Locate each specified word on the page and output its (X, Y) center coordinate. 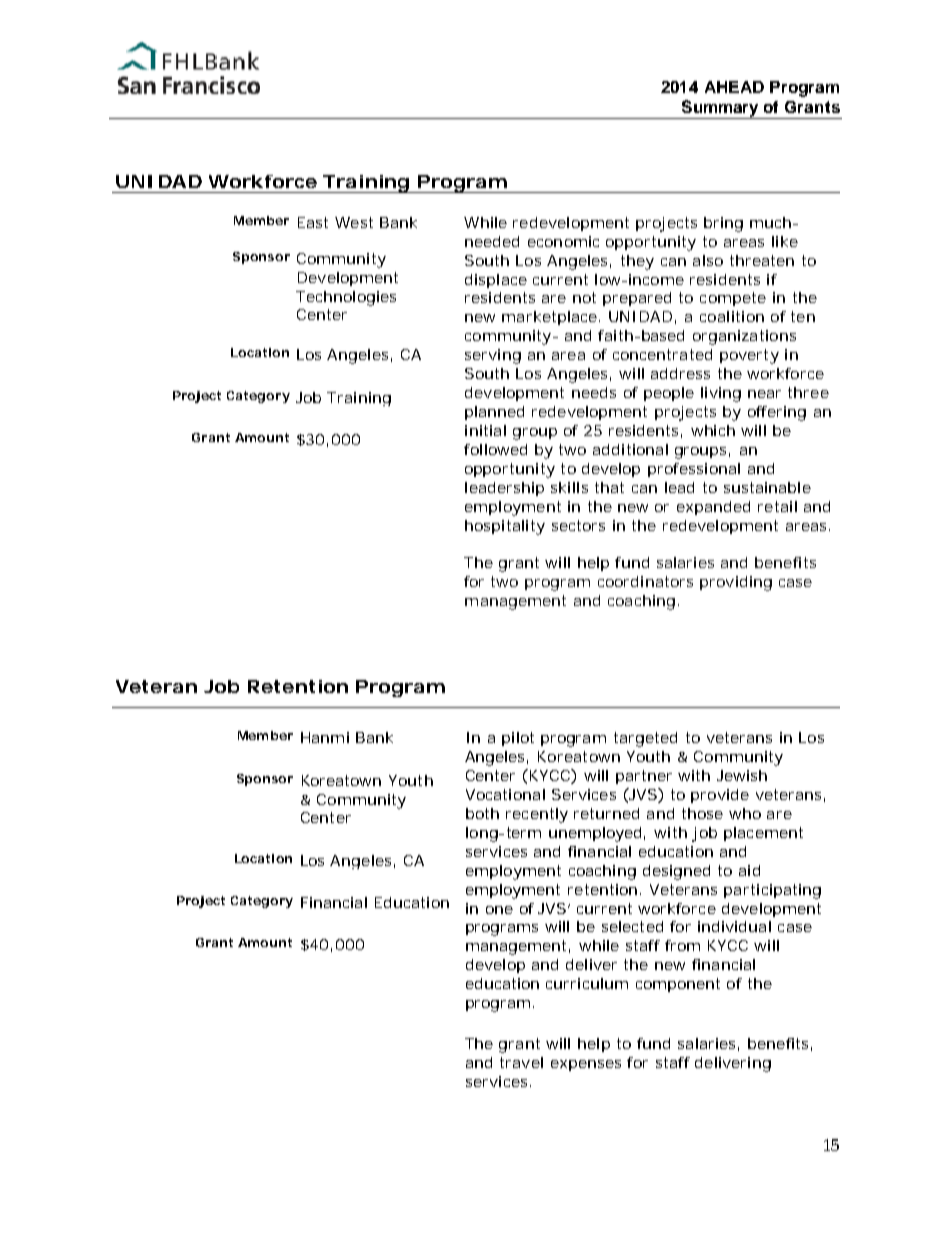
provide (720, 796)
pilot (518, 739)
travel (521, 1062)
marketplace (549, 318)
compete (733, 299)
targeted (645, 739)
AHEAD (734, 87)
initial (485, 430)
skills (569, 487)
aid (749, 870)
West (354, 222)
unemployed (595, 834)
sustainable (767, 487)
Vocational (505, 794)
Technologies (346, 298)
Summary (720, 109)
